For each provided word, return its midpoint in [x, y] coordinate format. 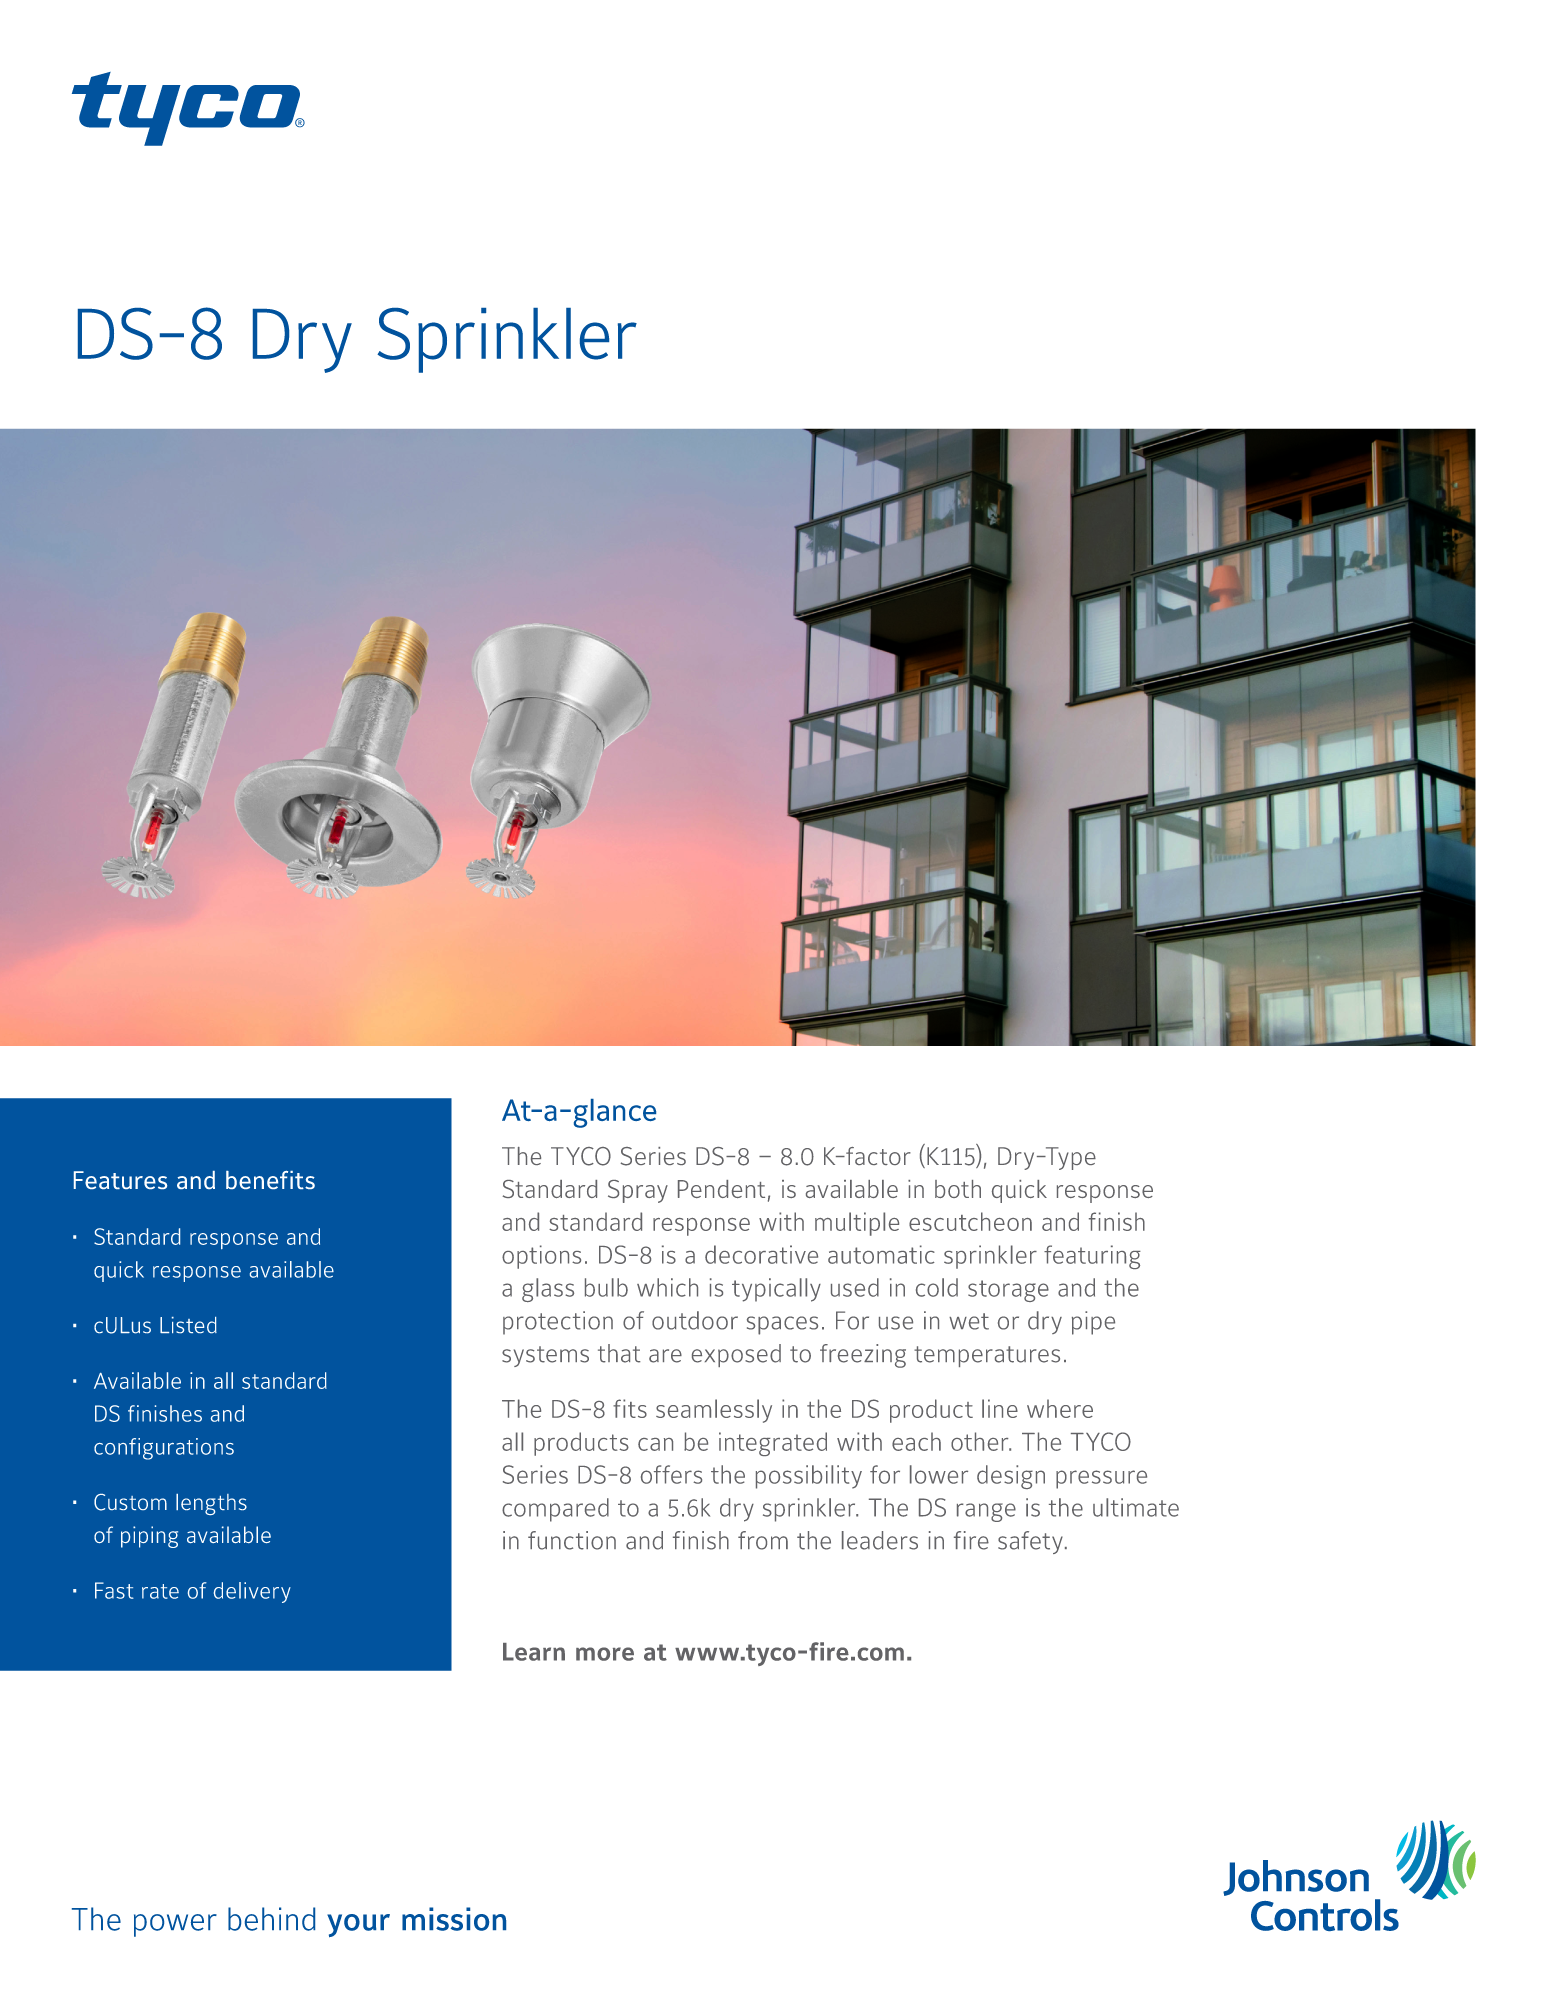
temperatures [987, 1356]
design [1011, 1477]
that [619, 1353]
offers [671, 1474]
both [958, 1189]
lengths [211, 1504]
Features [120, 1180]
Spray [638, 1191]
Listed [188, 1325]
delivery [252, 1592]
